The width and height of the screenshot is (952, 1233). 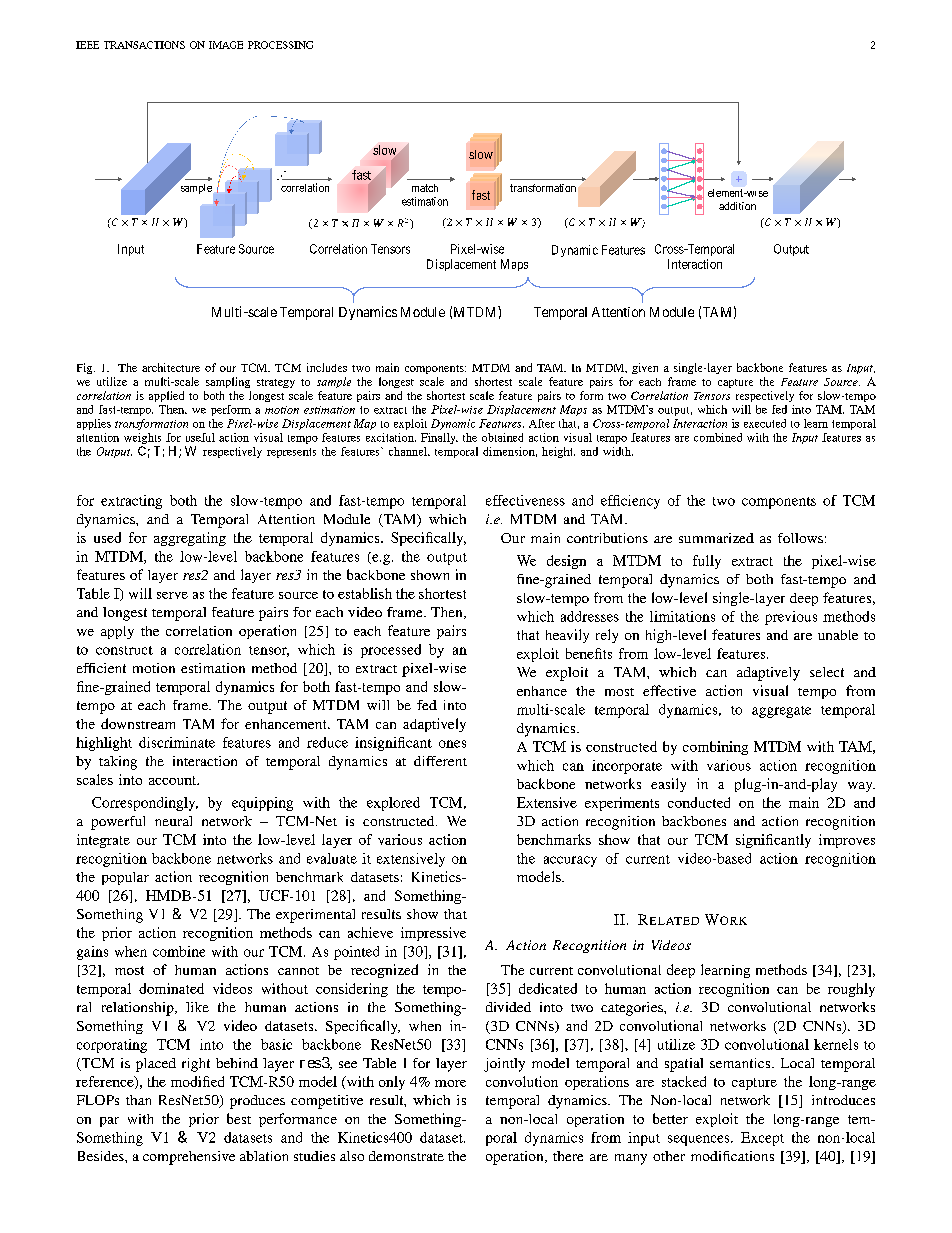 I want to click on obtained, so click(x=502, y=437).
